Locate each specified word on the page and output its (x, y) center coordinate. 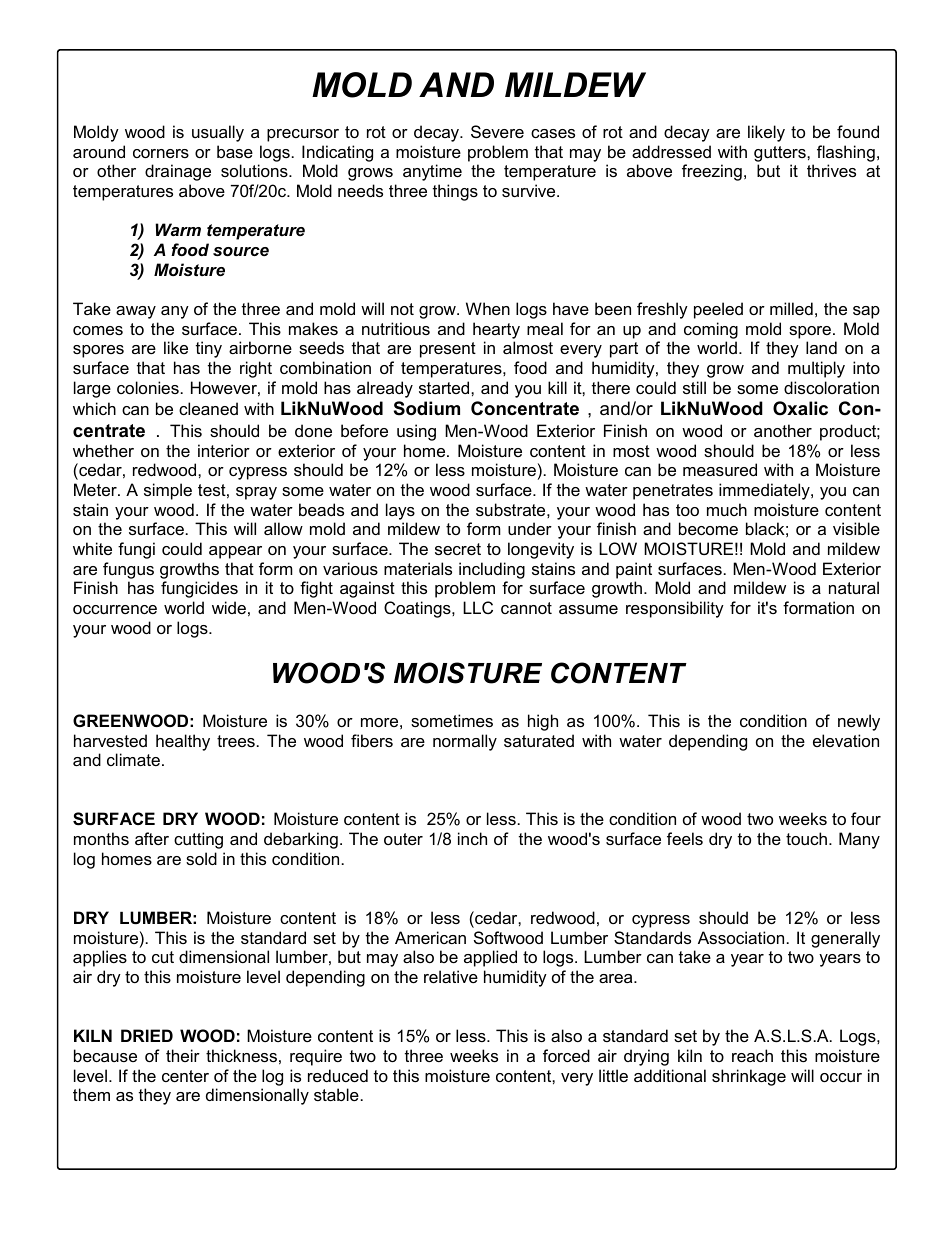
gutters (781, 154)
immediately (765, 491)
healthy (183, 742)
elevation (846, 740)
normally (465, 742)
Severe (497, 131)
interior (224, 450)
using (416, 432)
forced (566, 1055)
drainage (178, 172)
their (183, 1055)
